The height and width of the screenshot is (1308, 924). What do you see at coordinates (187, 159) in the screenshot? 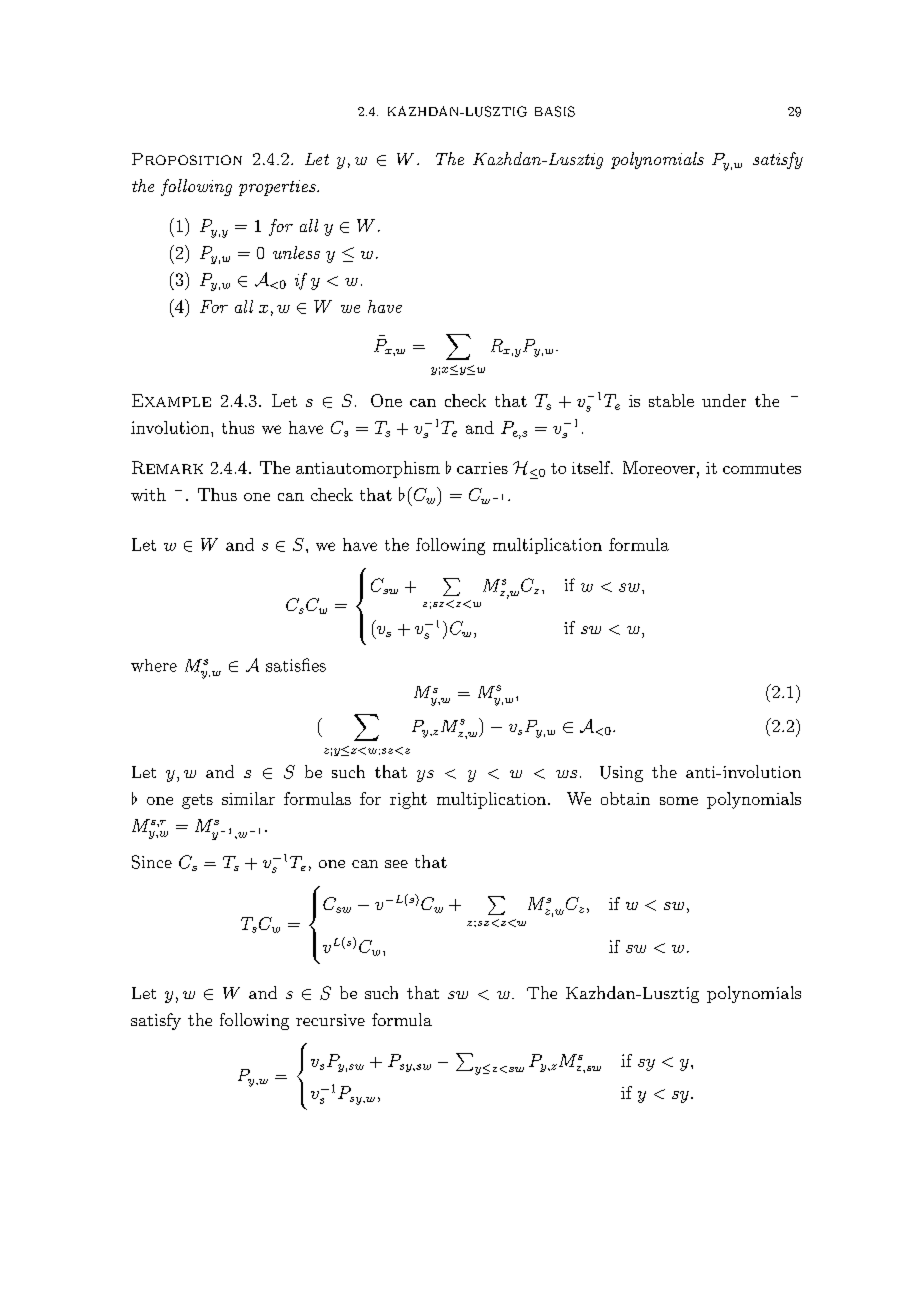
I see `Proposition` at bounding box center [187, 159].
